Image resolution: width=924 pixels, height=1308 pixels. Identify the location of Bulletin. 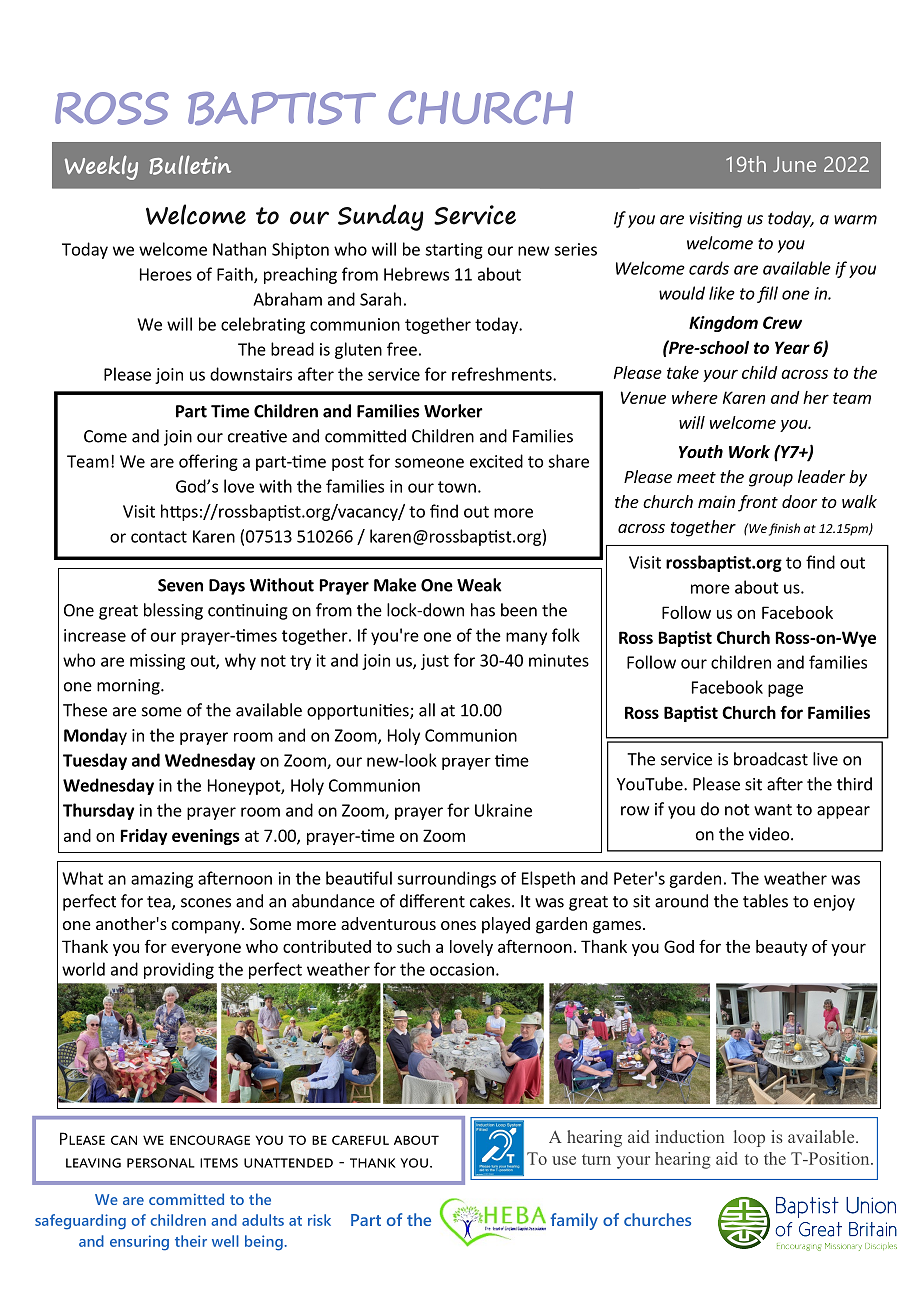
(190, 165).
